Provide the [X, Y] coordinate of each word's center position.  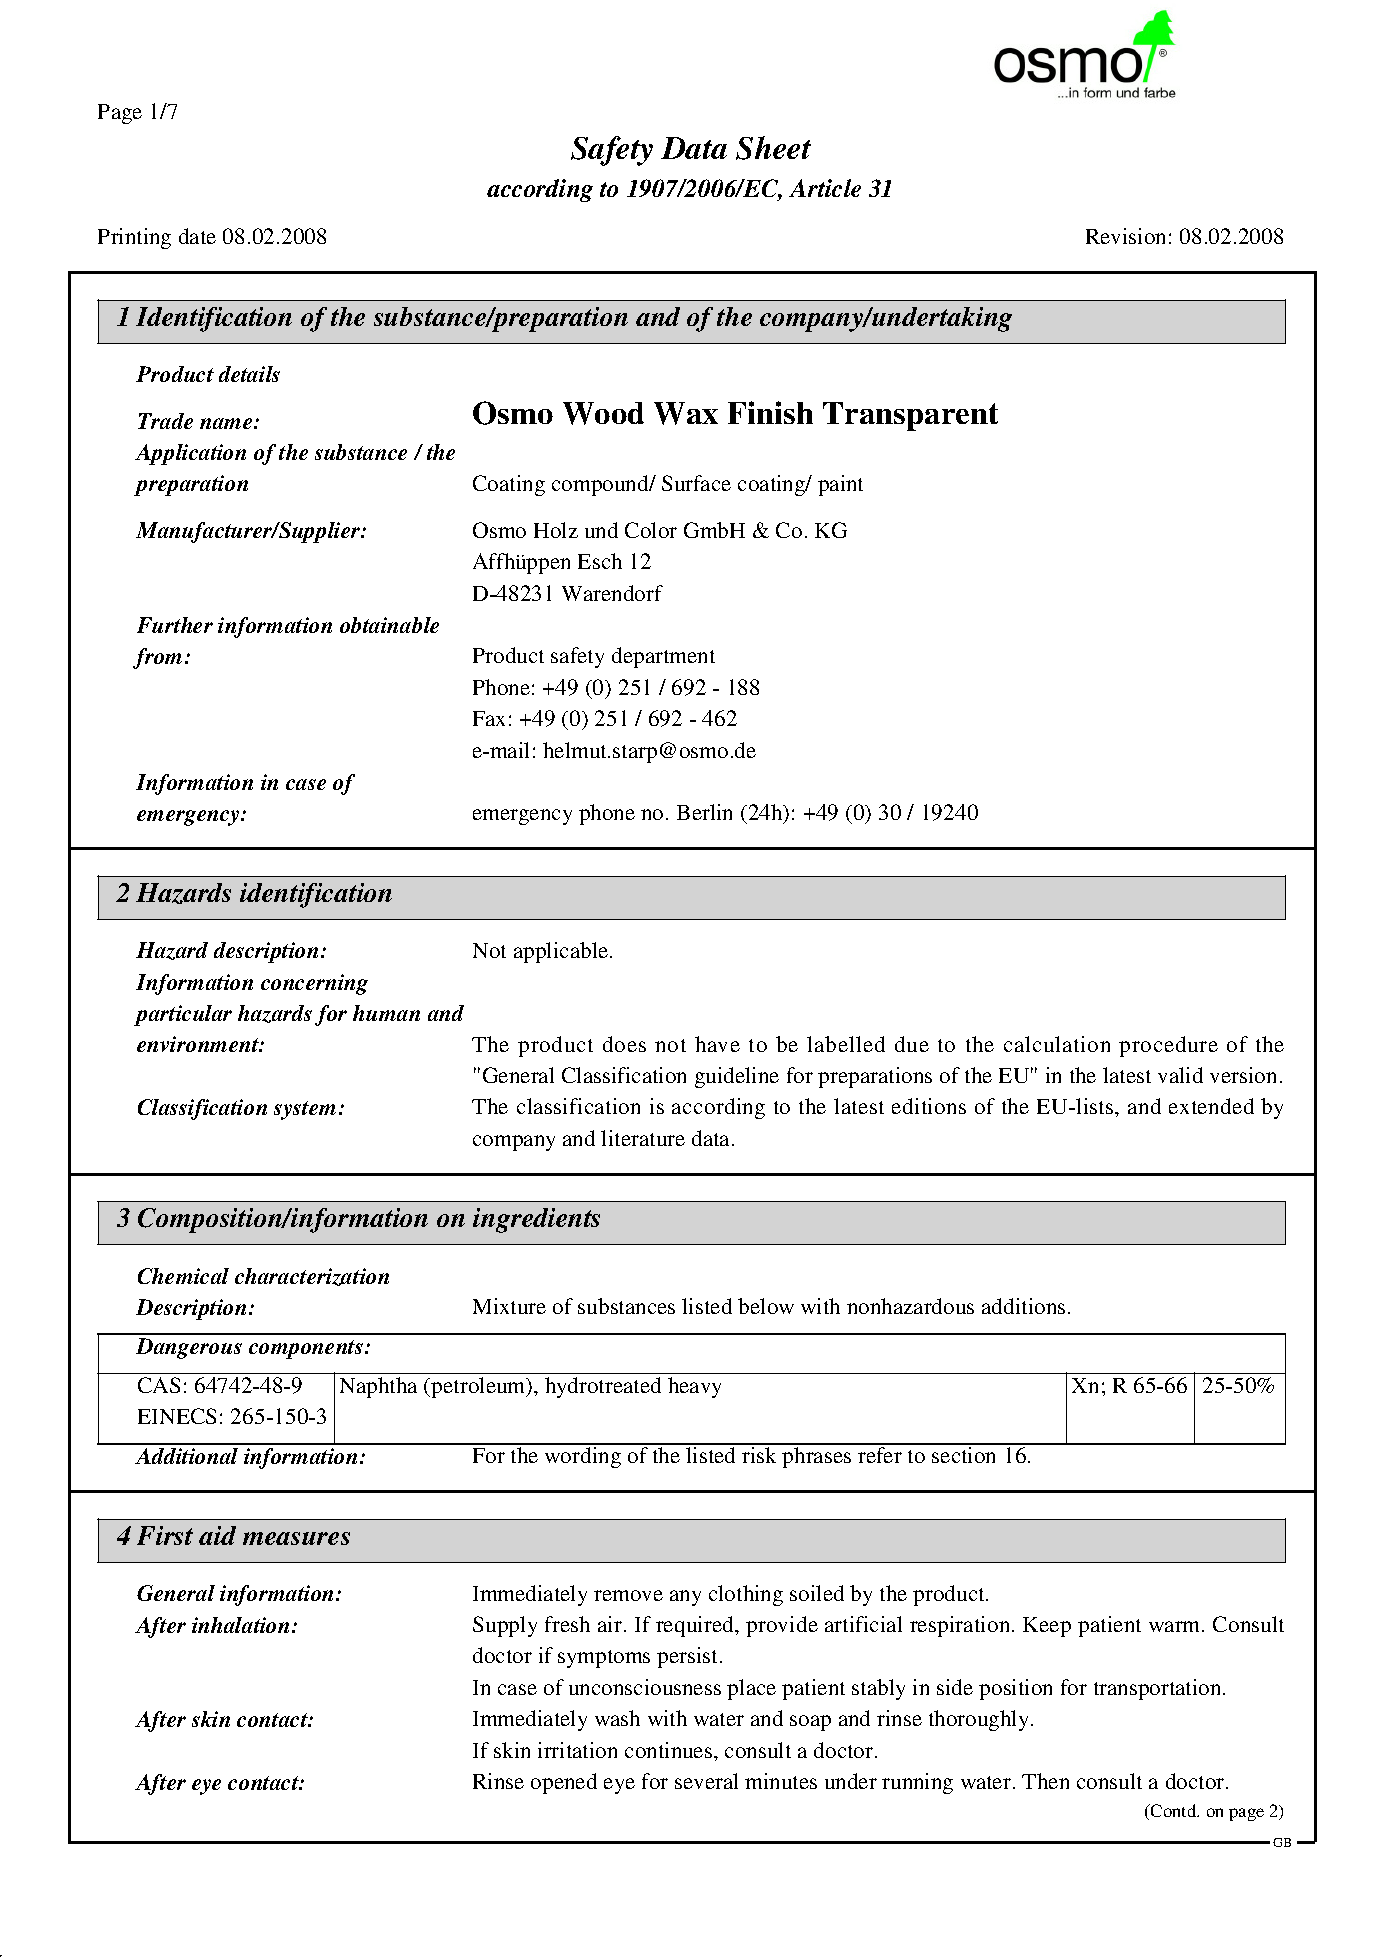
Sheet [773, 148]
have [717, 1044]
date [197, 236]
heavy [694, 1387]
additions [1023, 1306]
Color [651, 530]
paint [840, 485]
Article [825, 188]
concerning [314, 984]
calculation [1057, 1044]
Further [175, 625]
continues [670, 1750]
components [307, 1349]
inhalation [242, 1625]
